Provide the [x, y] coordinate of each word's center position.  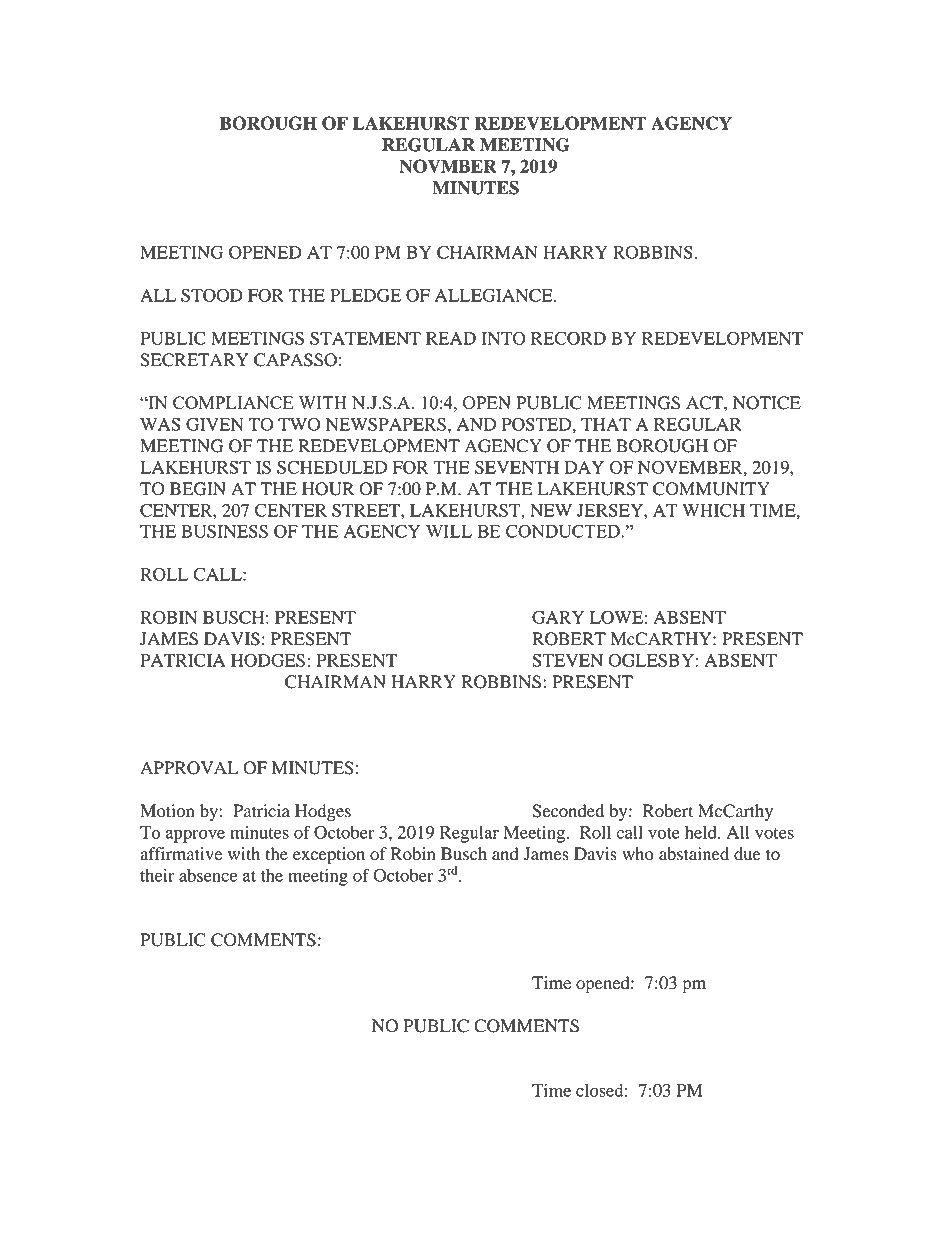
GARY [558, 617]
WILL [449, 531]
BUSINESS [224, 531]
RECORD [568, 338]
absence [208, 875]
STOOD [212, 295]
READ [451, 338]
